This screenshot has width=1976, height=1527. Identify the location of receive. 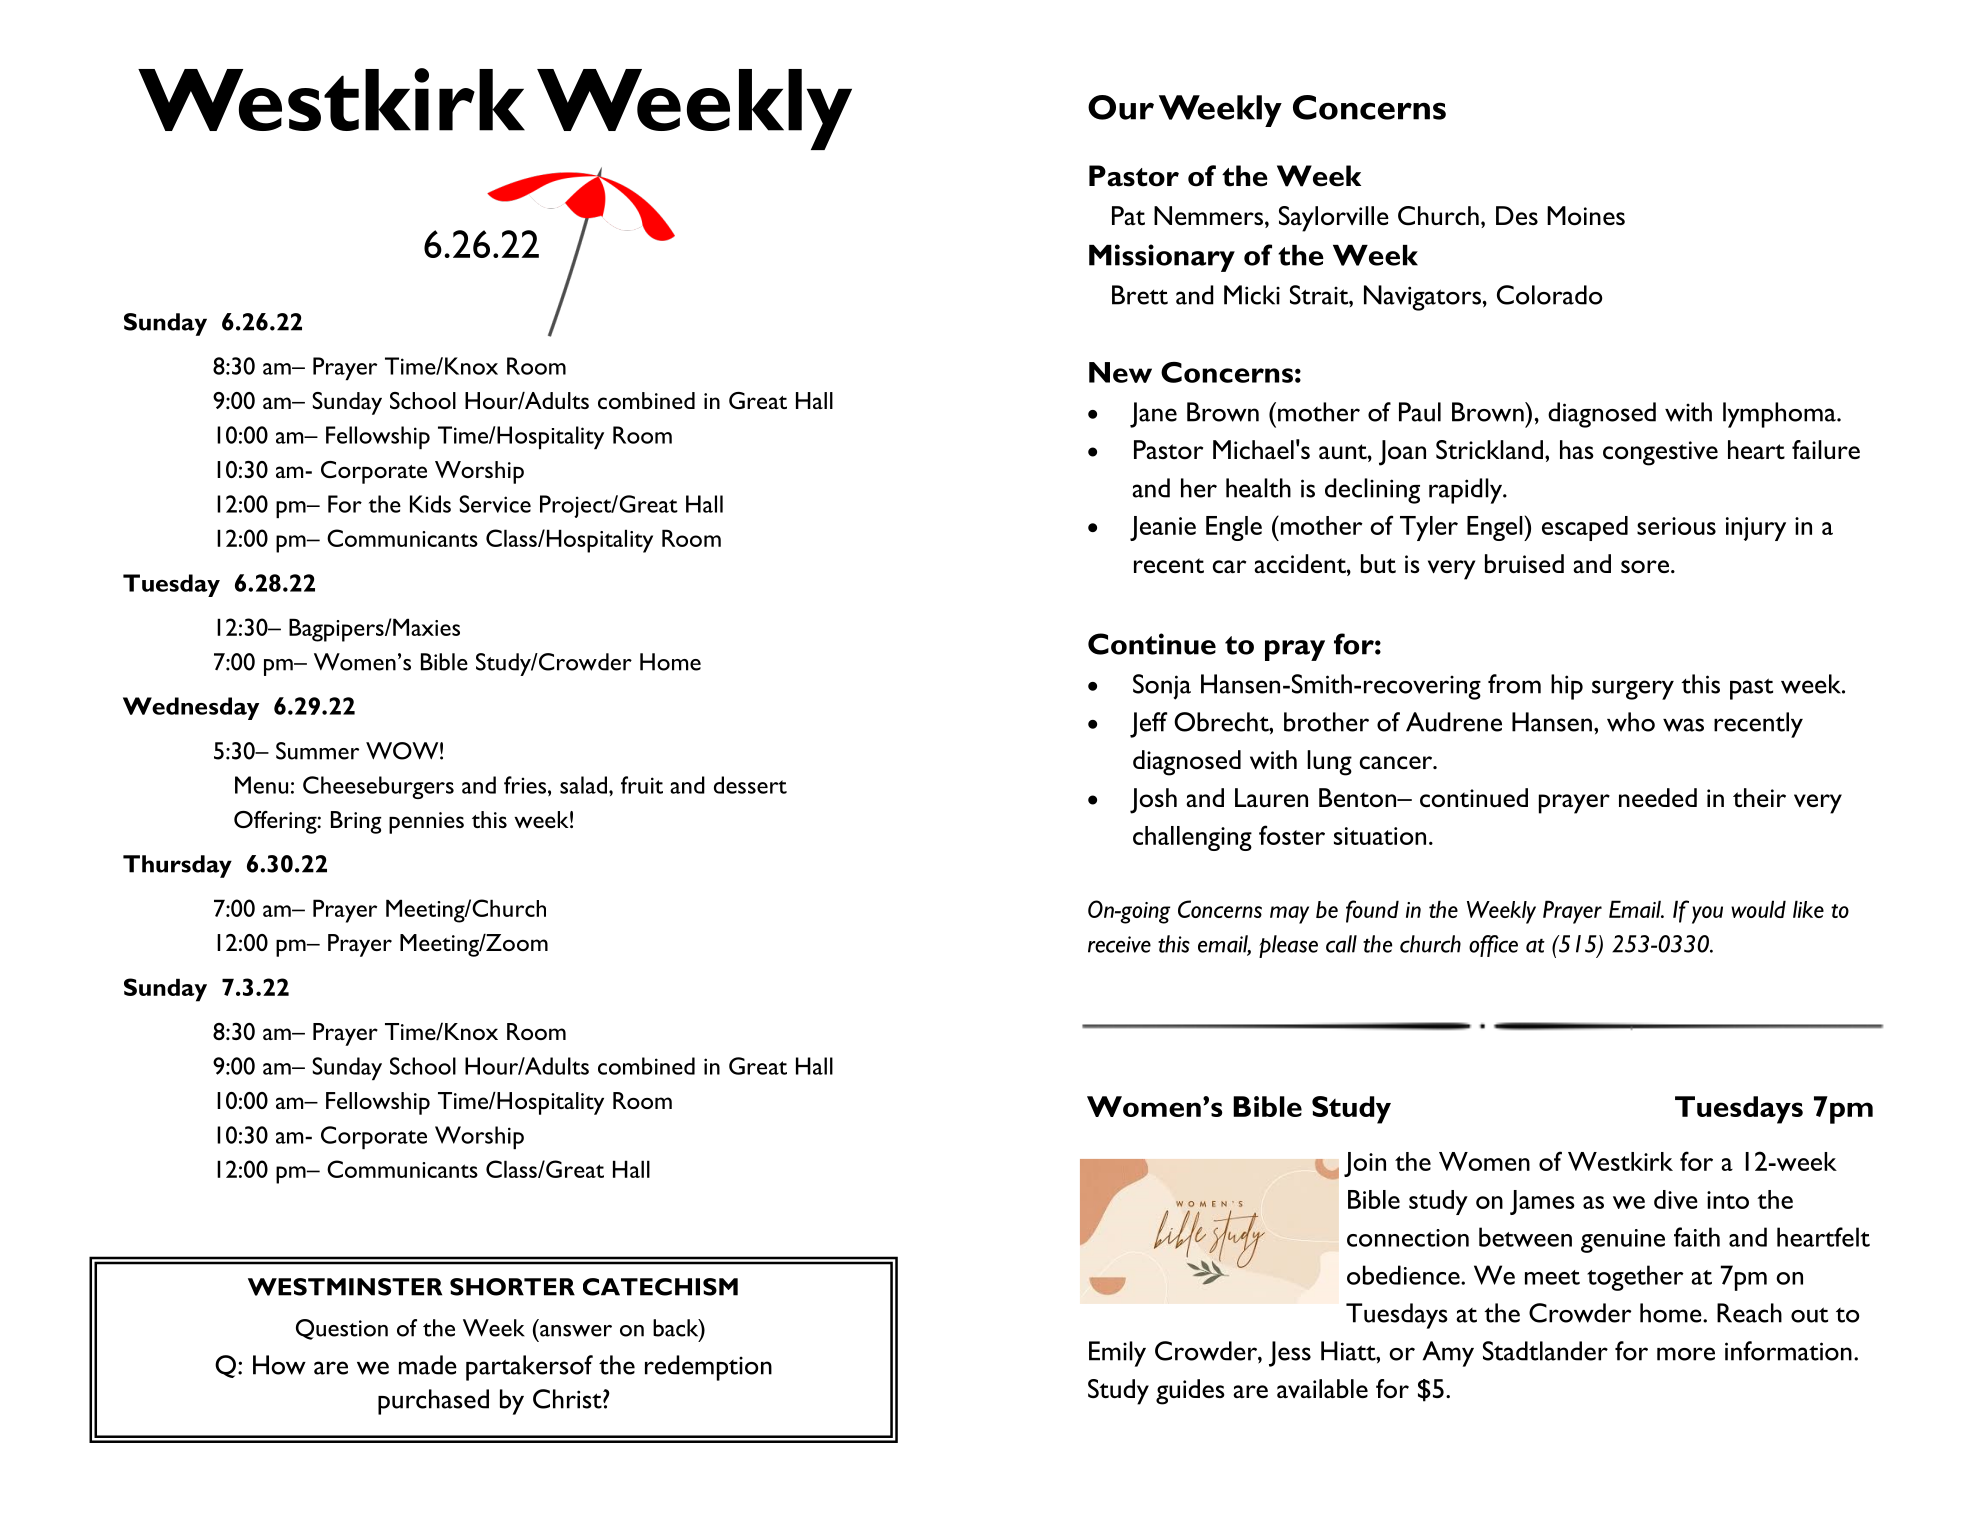
(1119, 944).
